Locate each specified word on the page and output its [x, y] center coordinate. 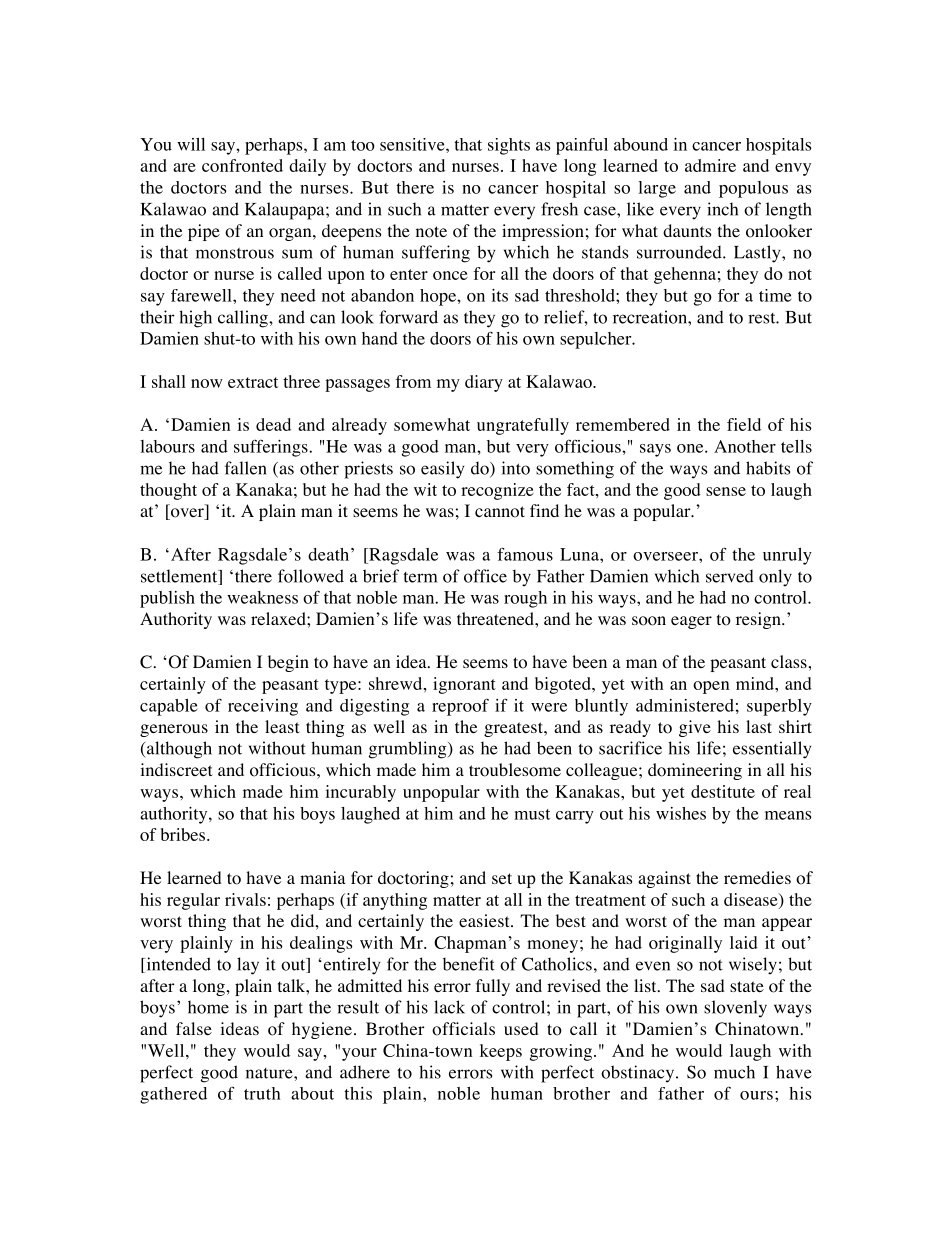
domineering [695, 771]
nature [270, 1073]
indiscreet [176, 769]
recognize [497, 491]
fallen [246, 468]
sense [726, 491]
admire [710, 165]
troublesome [515, 770]
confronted [242, 165]
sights [509, 146]
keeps [501, 1052]
